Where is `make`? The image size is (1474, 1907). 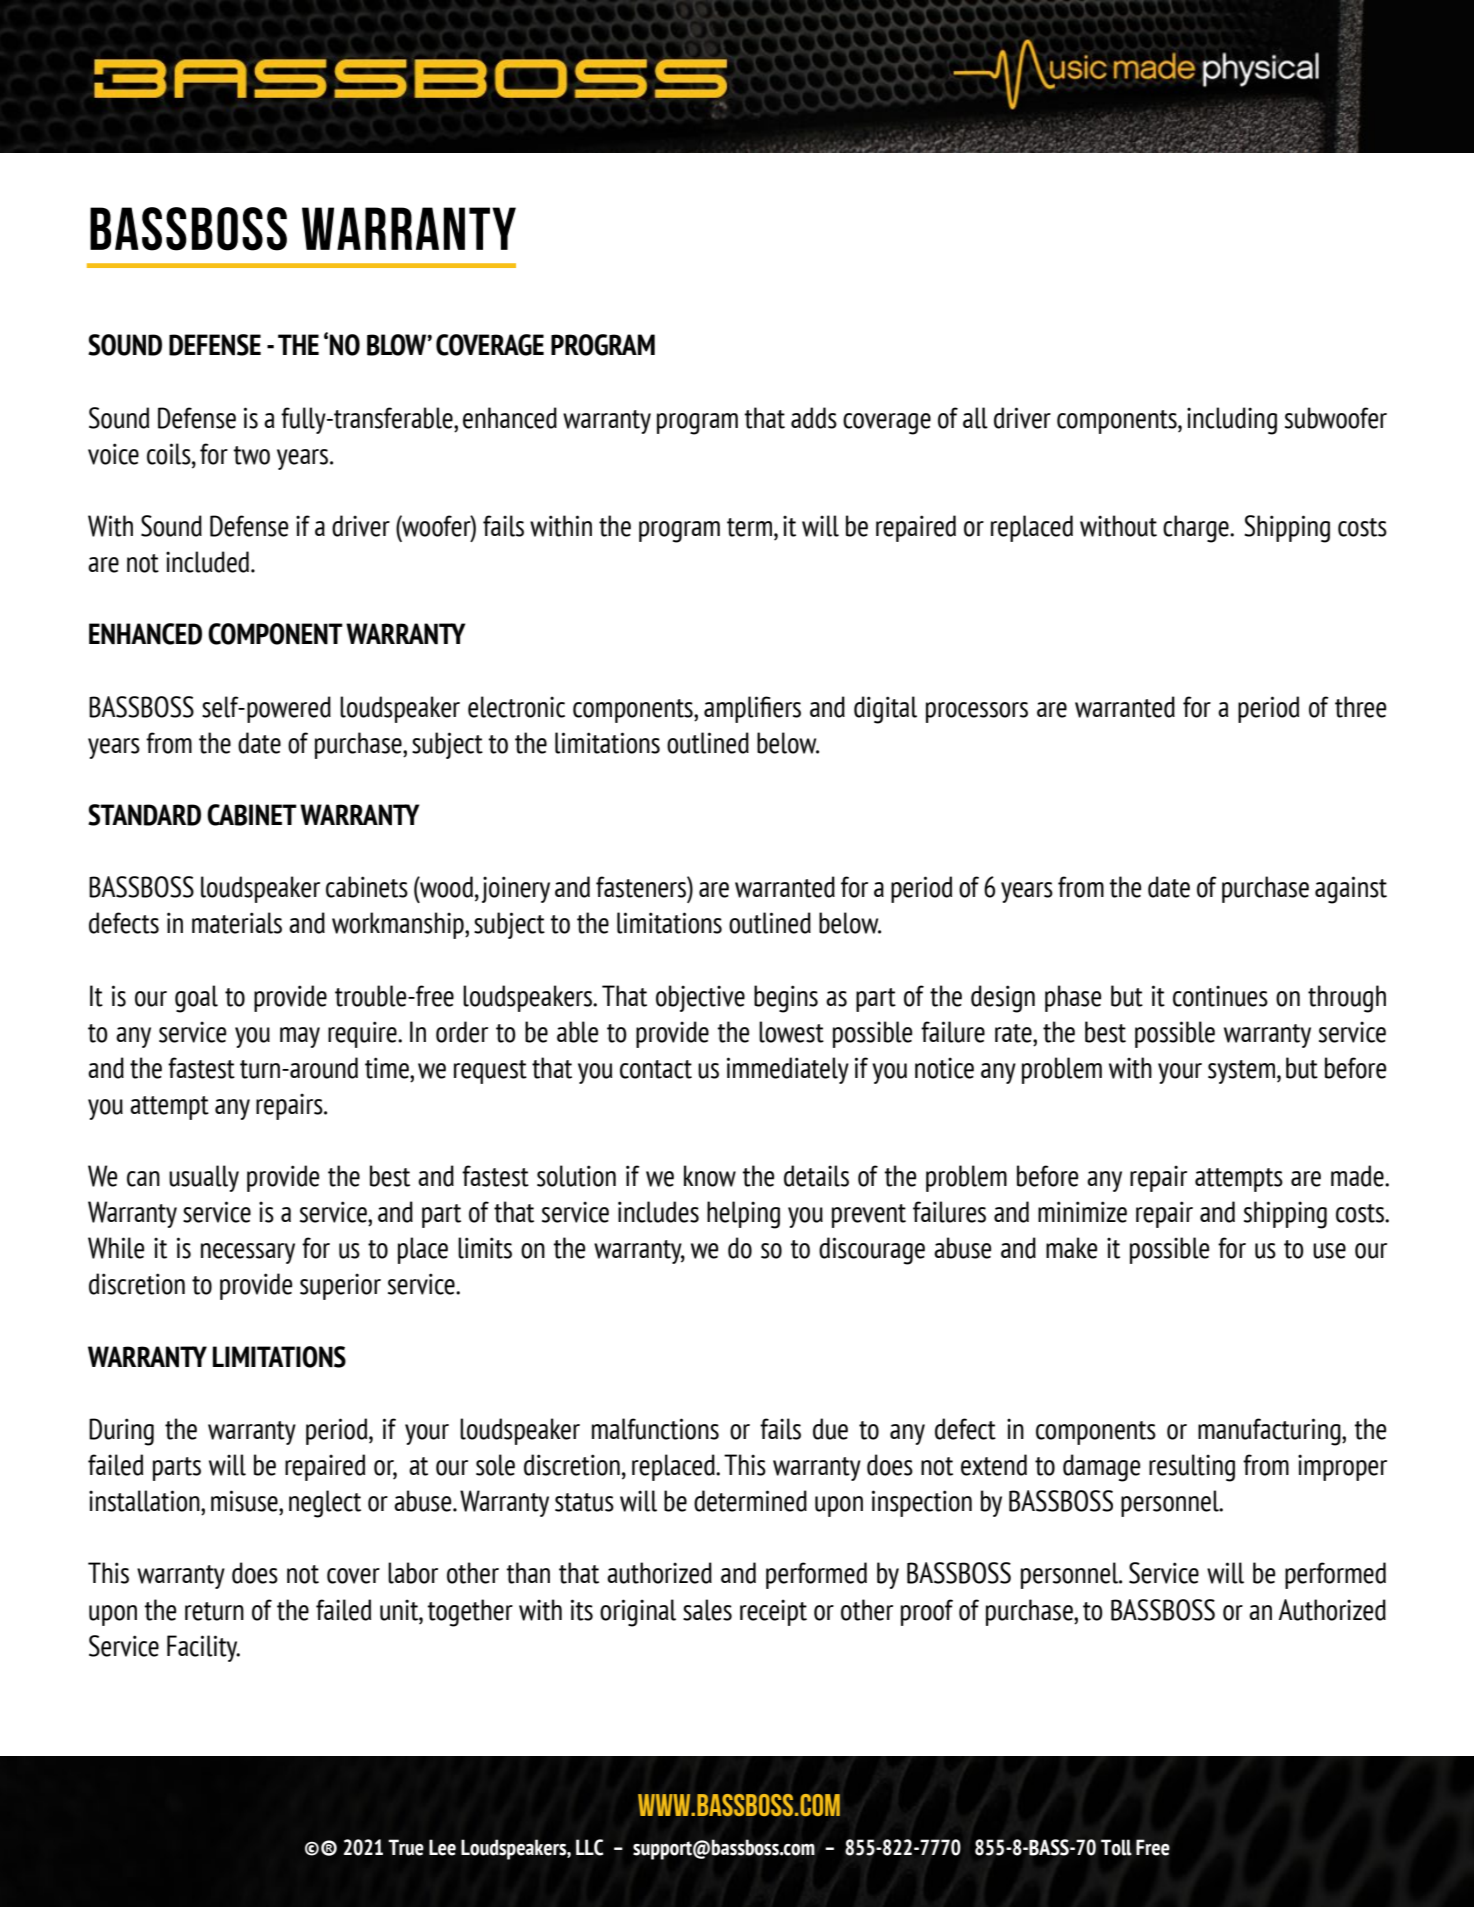
make is located at coordinates (1071, 1248).
